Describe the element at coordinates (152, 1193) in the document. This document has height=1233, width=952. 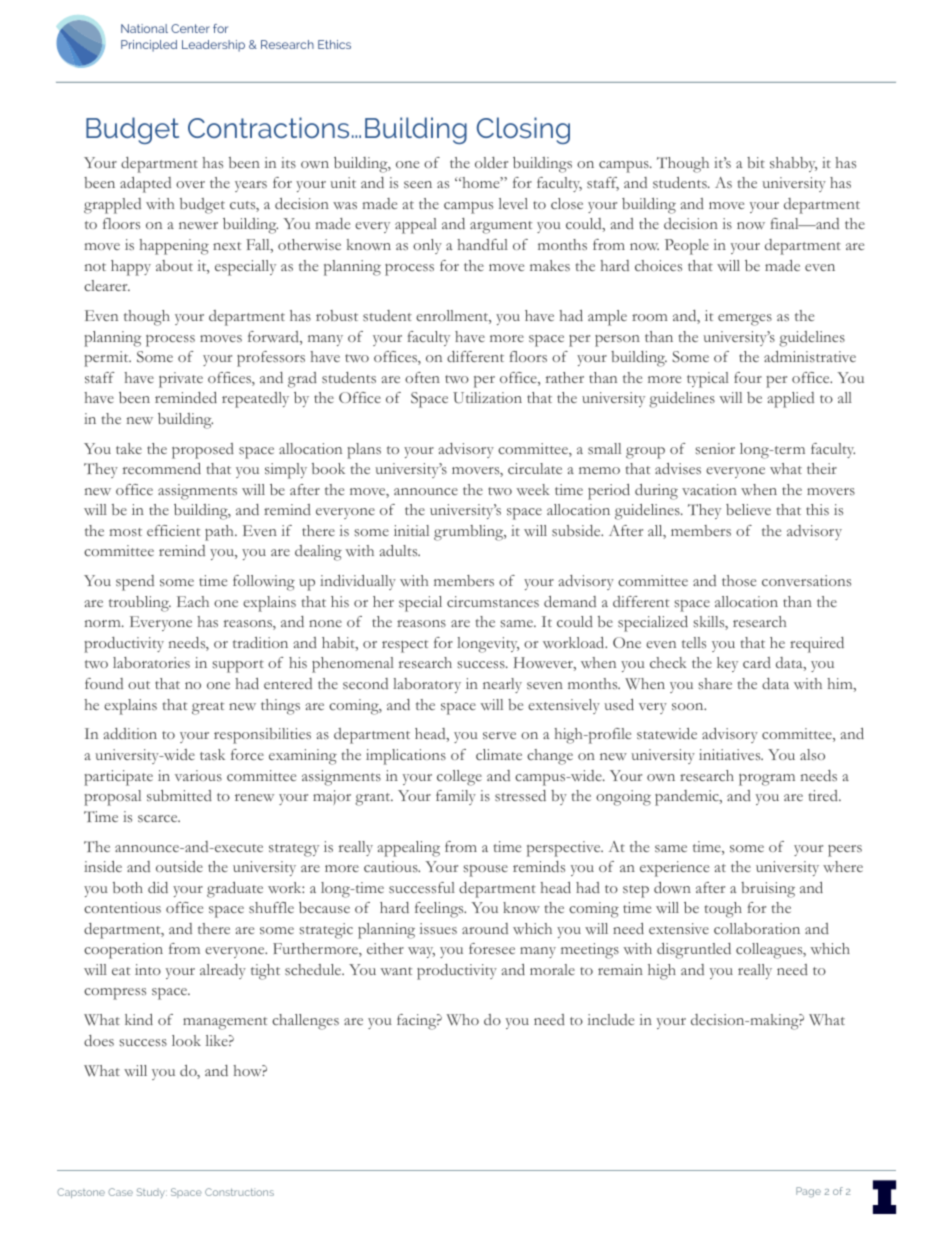
I see `Study` at that location.
